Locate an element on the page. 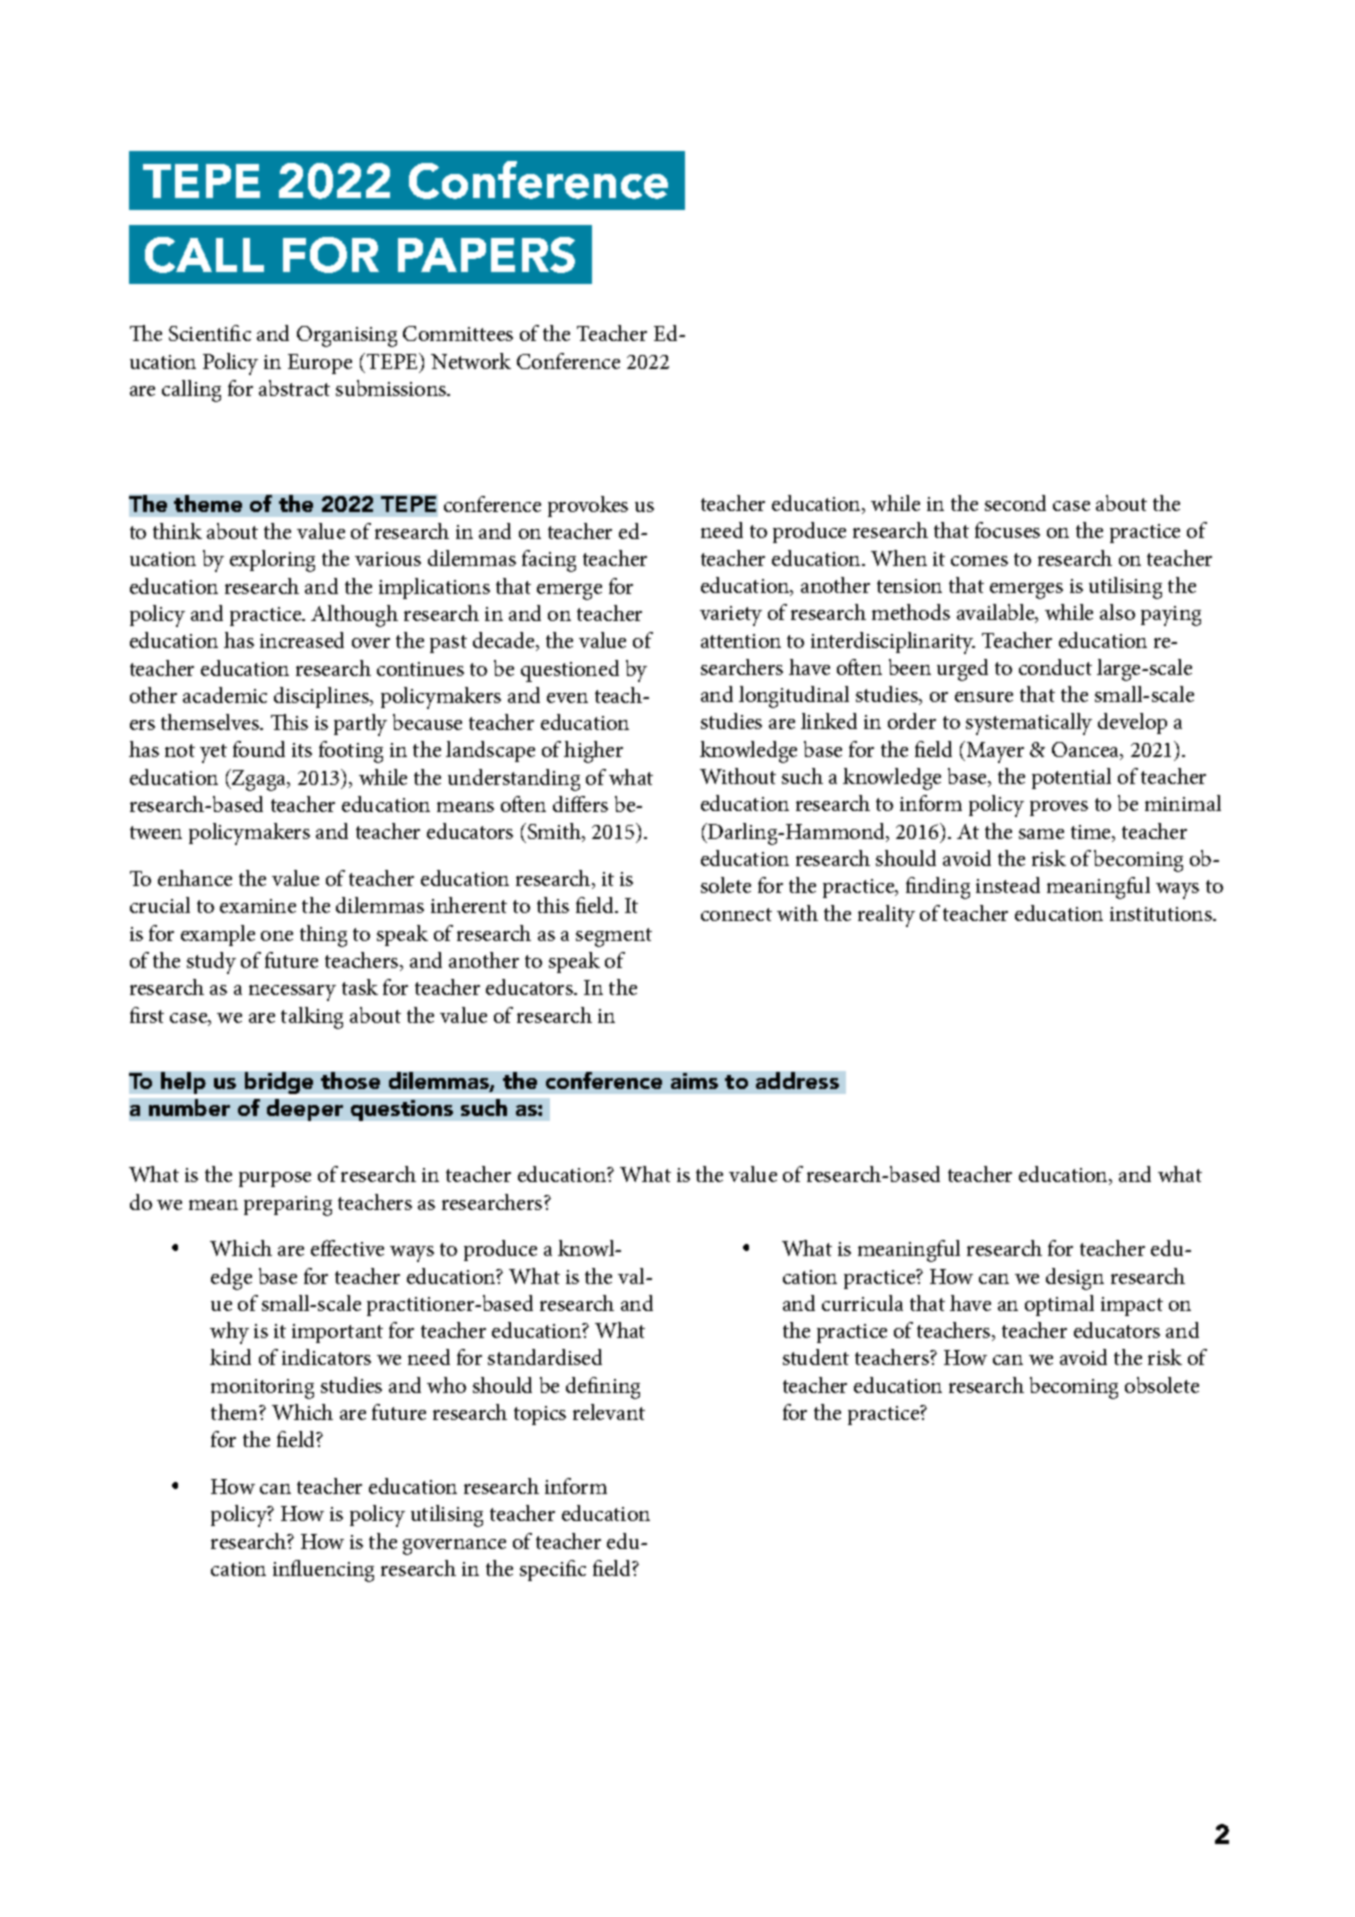 The image size is (1355, 1917). preparing is located at coordinates (288, 1206).
